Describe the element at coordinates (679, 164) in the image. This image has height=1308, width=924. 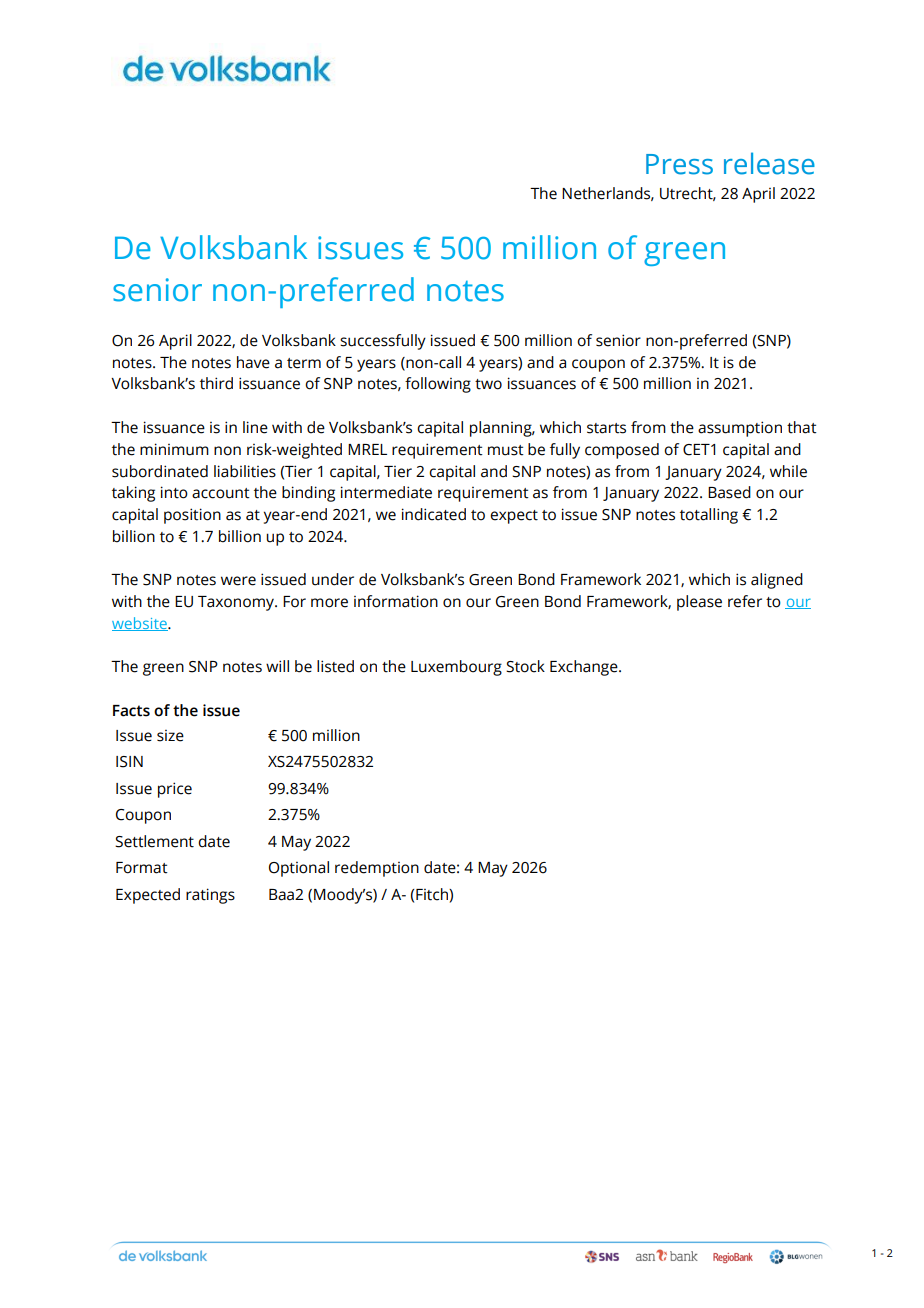
I see `Press` at that location.
